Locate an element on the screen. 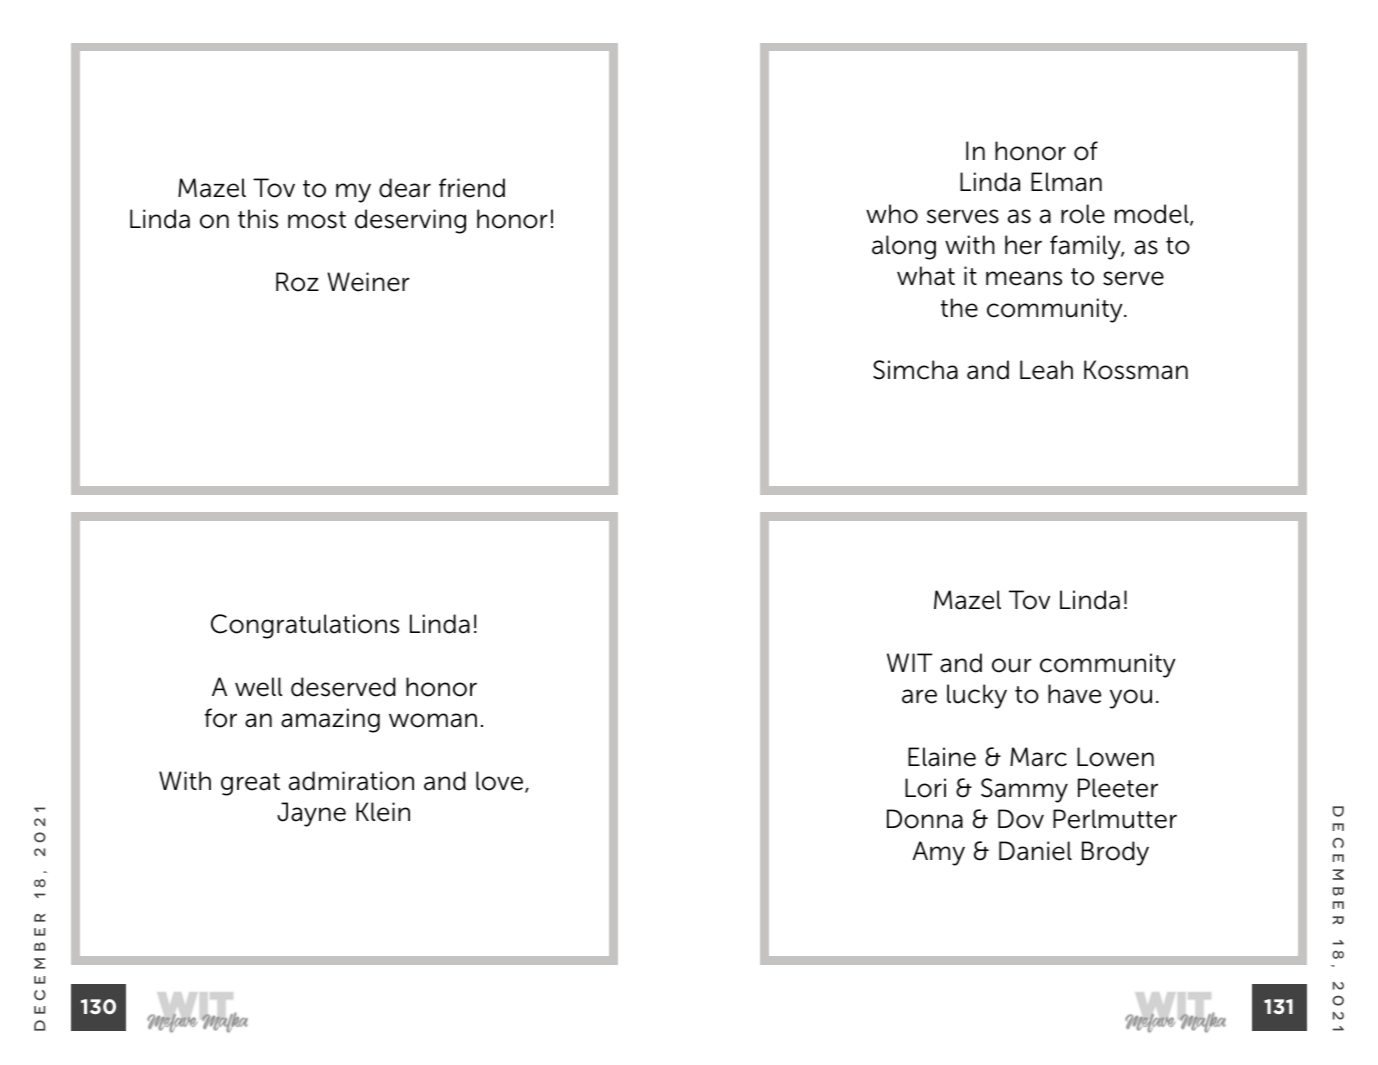 The image size is (1378, 1065). role is located at coordinates (1083, 214).
